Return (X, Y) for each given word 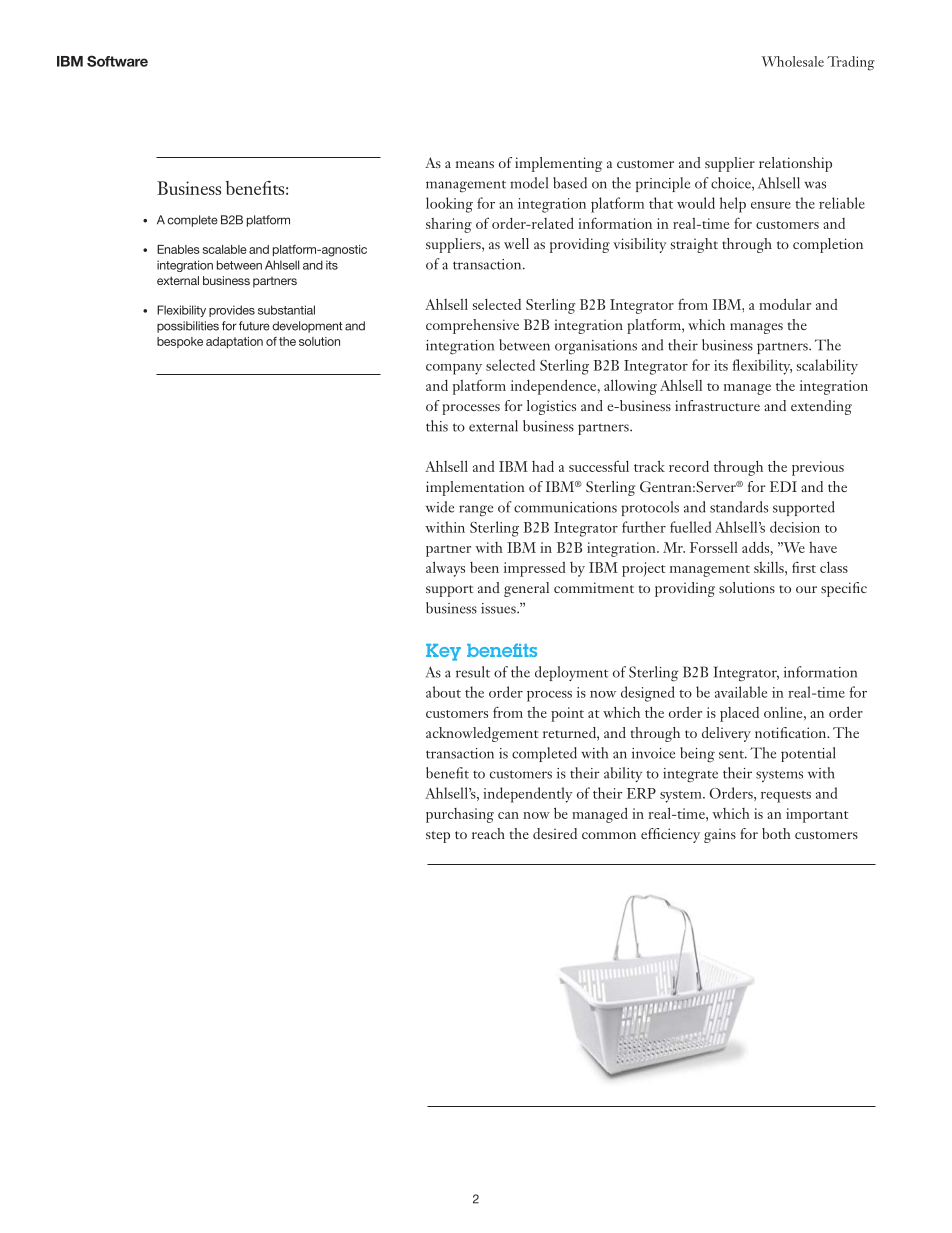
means (475, 164)
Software (117, 61)
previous (818, 468)
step (438, 837)
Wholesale (793, 61)
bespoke (180, 342)
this (437, 426)
